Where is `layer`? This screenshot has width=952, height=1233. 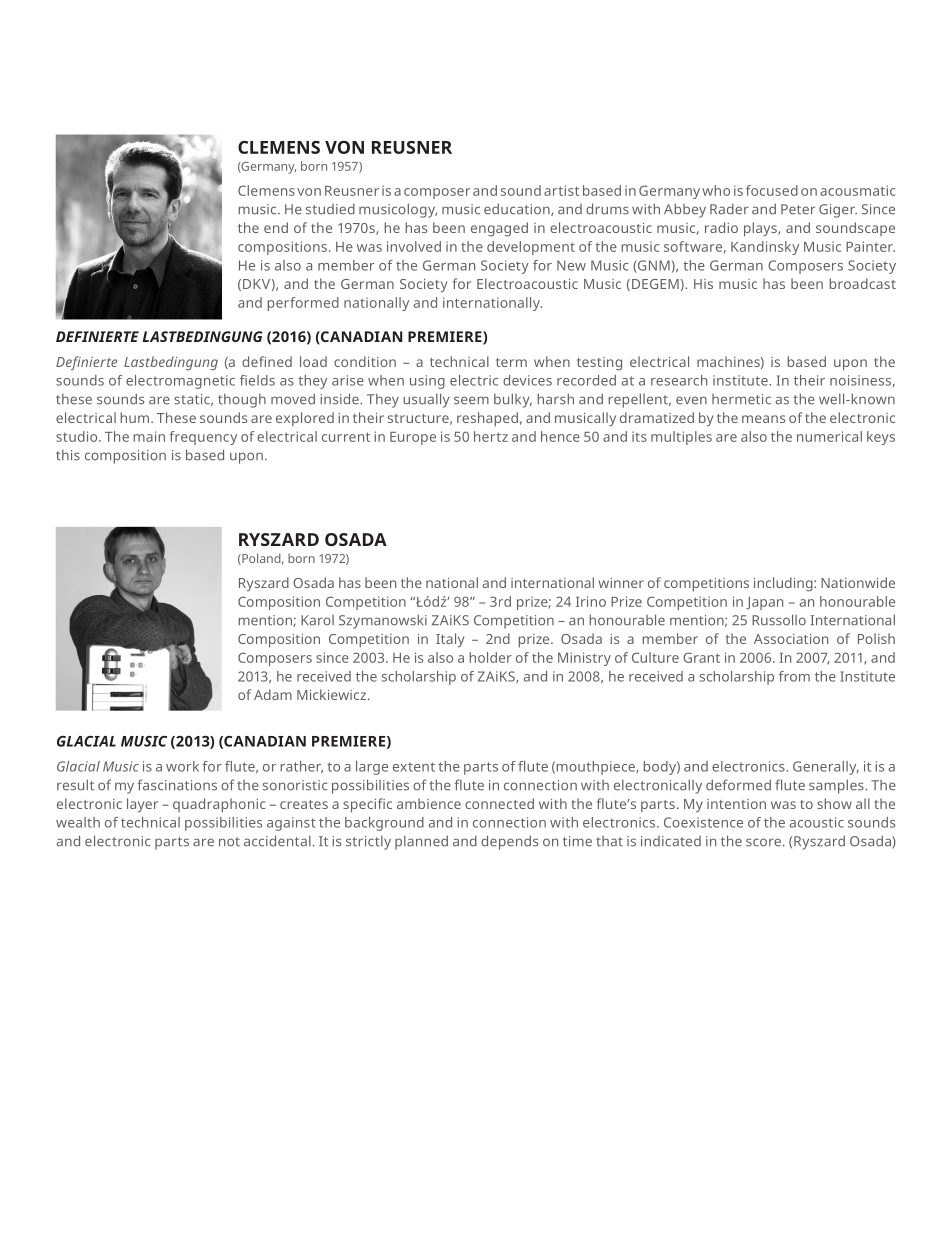
layer is located at coordinates (142, 805).
